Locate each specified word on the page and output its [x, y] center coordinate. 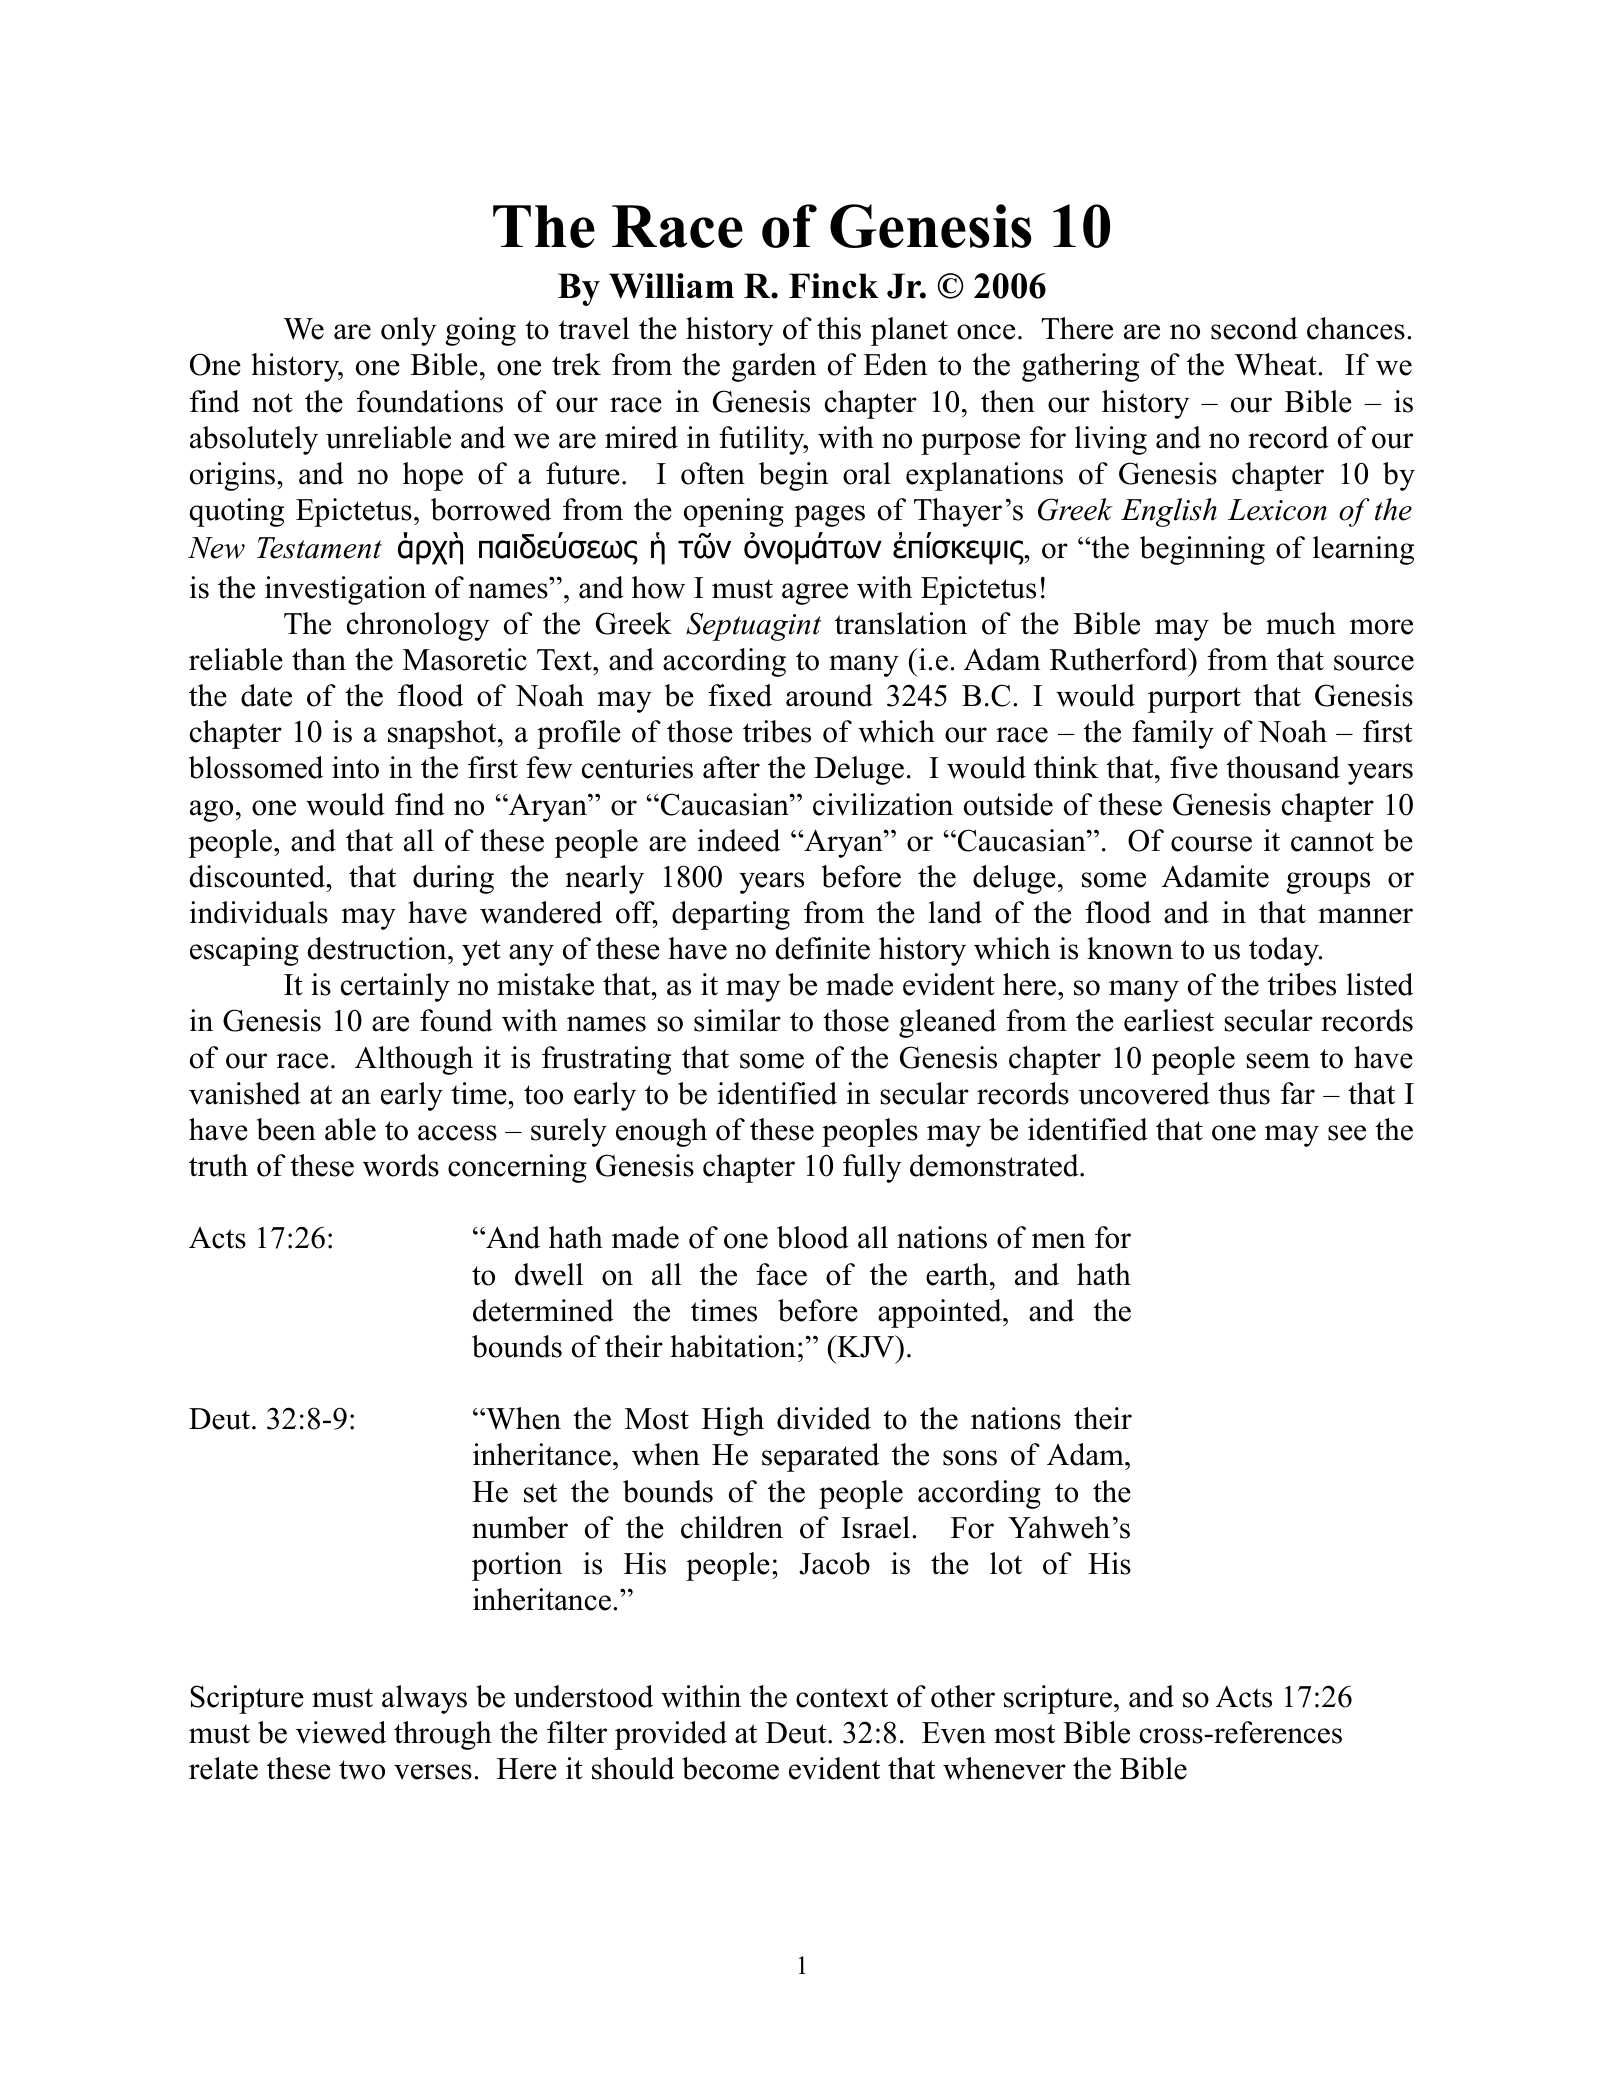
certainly [395, 987]
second [1254, 328]
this [839, 328]
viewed [341, 1732]
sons [970, 1458]
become [730, 1768]
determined [543, 1310]
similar [737, 1020]
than [319, 659]
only [408, 331]
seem [1278, 1061]
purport [1194, 700]
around [829, 695]
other [963, 1696]
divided [824, 1418]
